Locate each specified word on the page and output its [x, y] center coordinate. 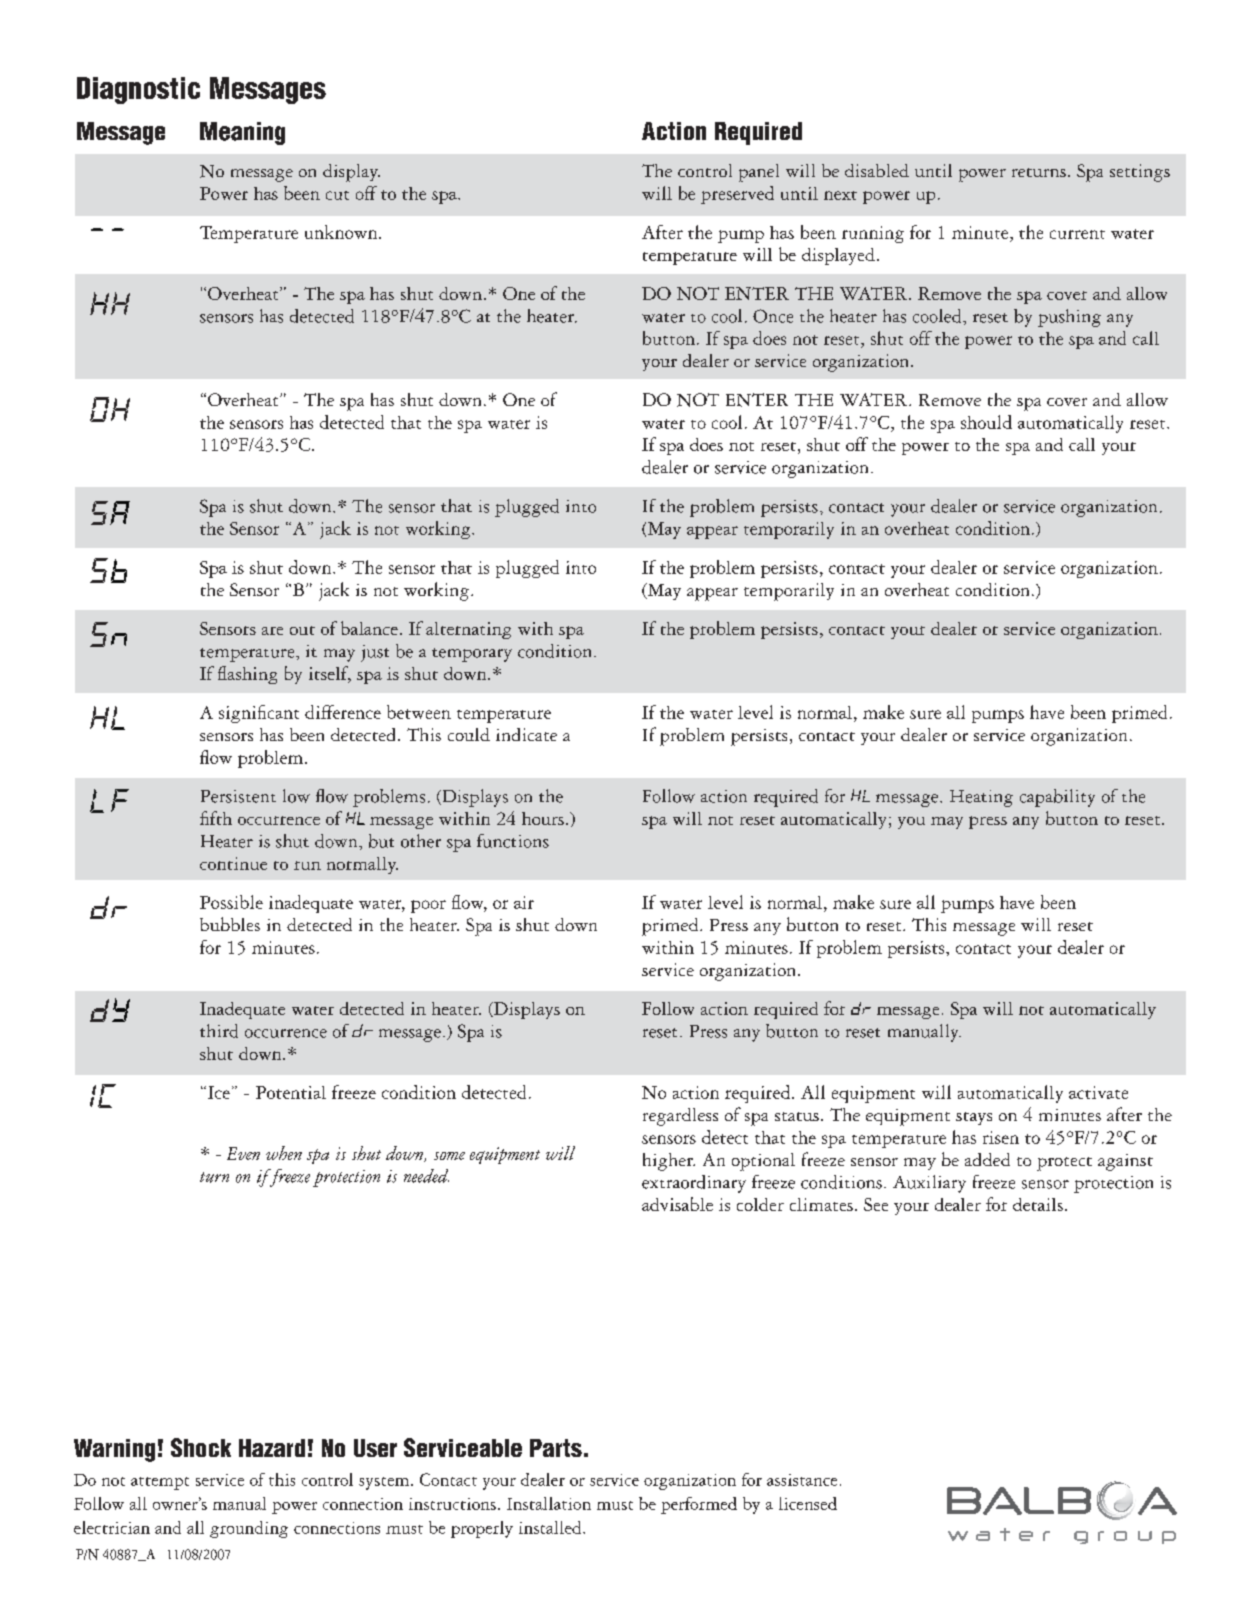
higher [669, 1162]
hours [543, 818]
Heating [981, 798]
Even [243, 1153]
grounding [249, 1529]
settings [1140, 173]
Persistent [238, 796]
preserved [737, 195]
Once [773, 316]
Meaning [242, 133]
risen [1001, 1137]
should [986, 422]
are [272, 631]
